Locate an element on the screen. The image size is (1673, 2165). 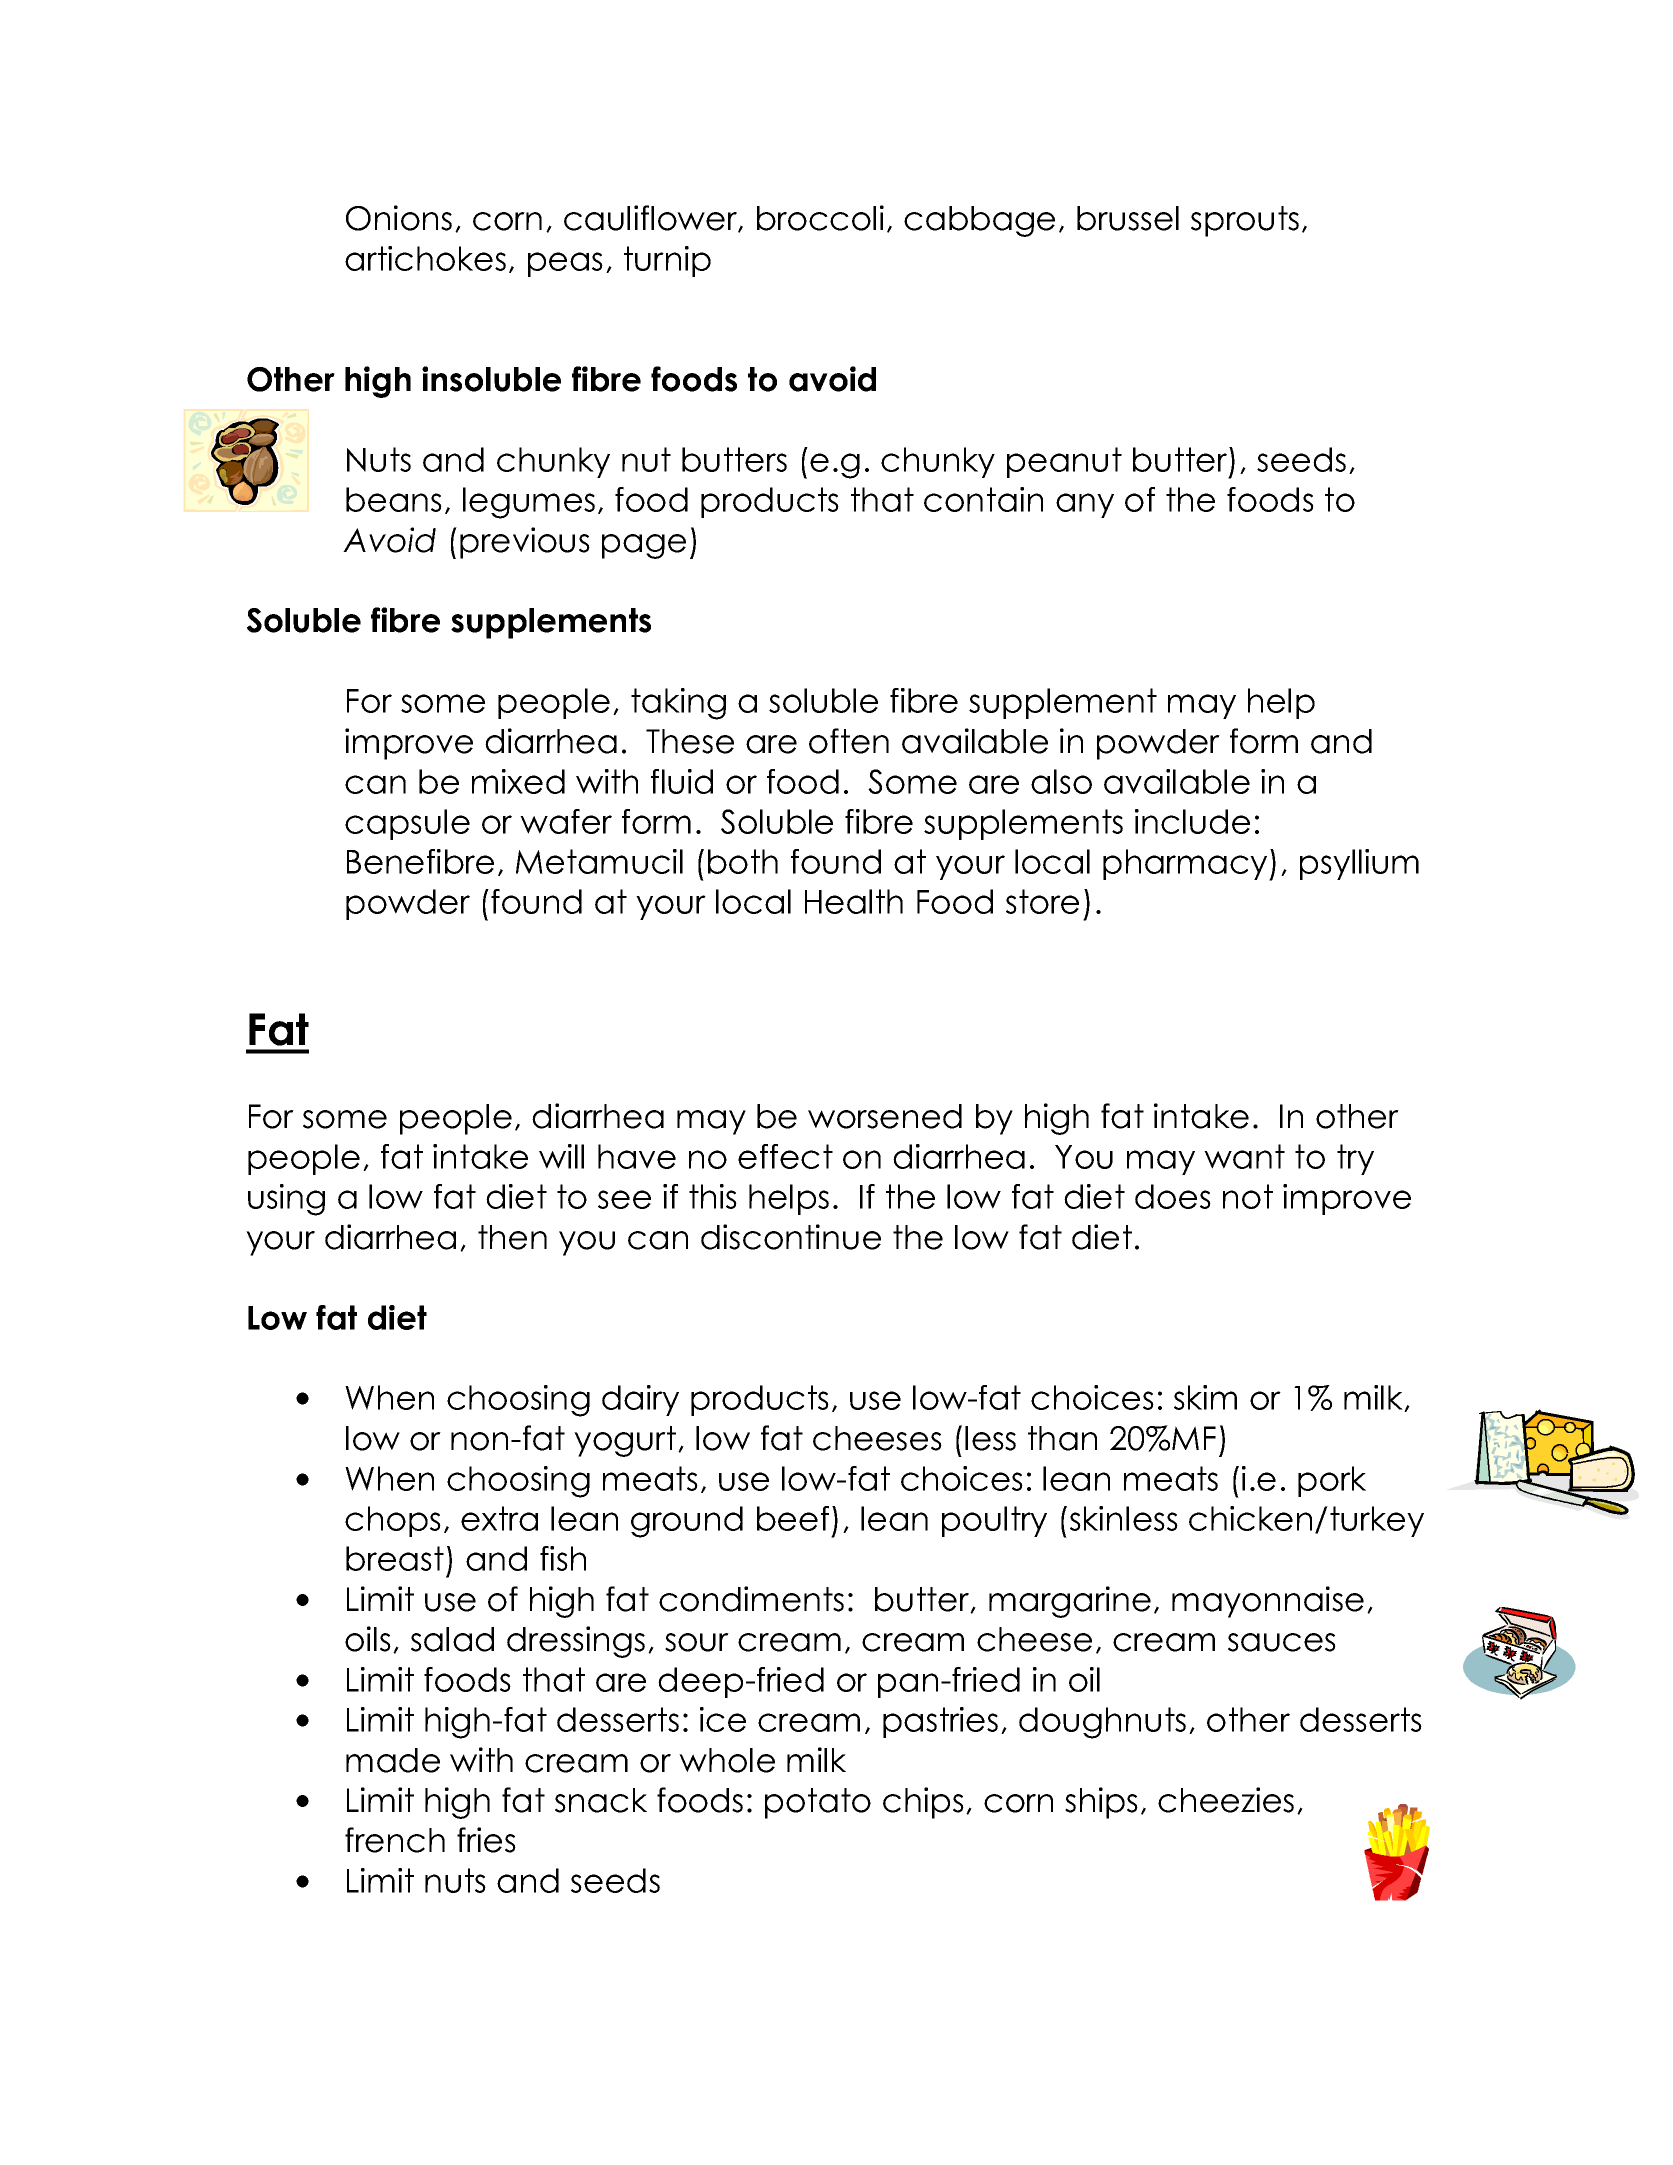
peas is located at coordinates (565, 264).
